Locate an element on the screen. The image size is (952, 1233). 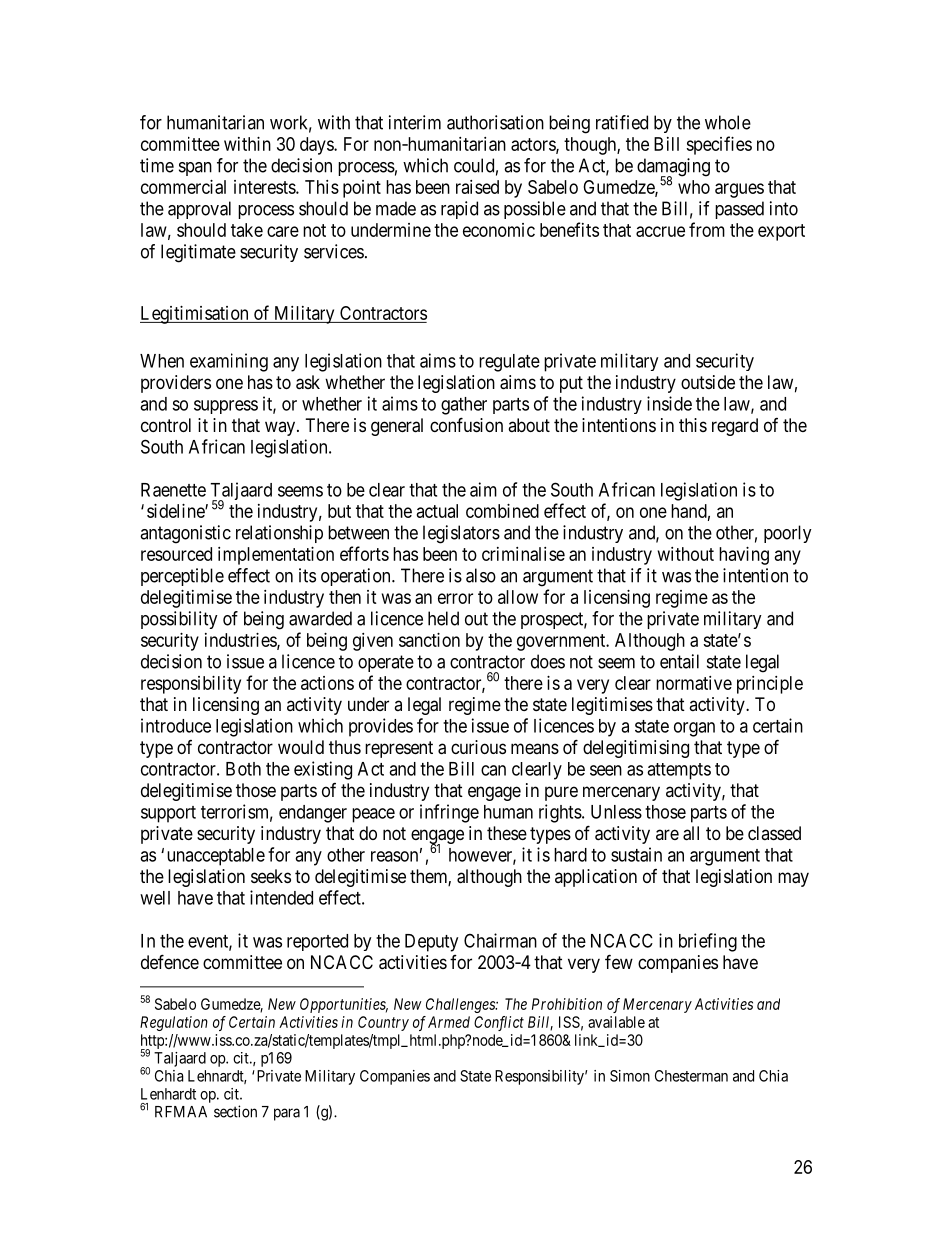
span is located at coordinates (195, 169).
